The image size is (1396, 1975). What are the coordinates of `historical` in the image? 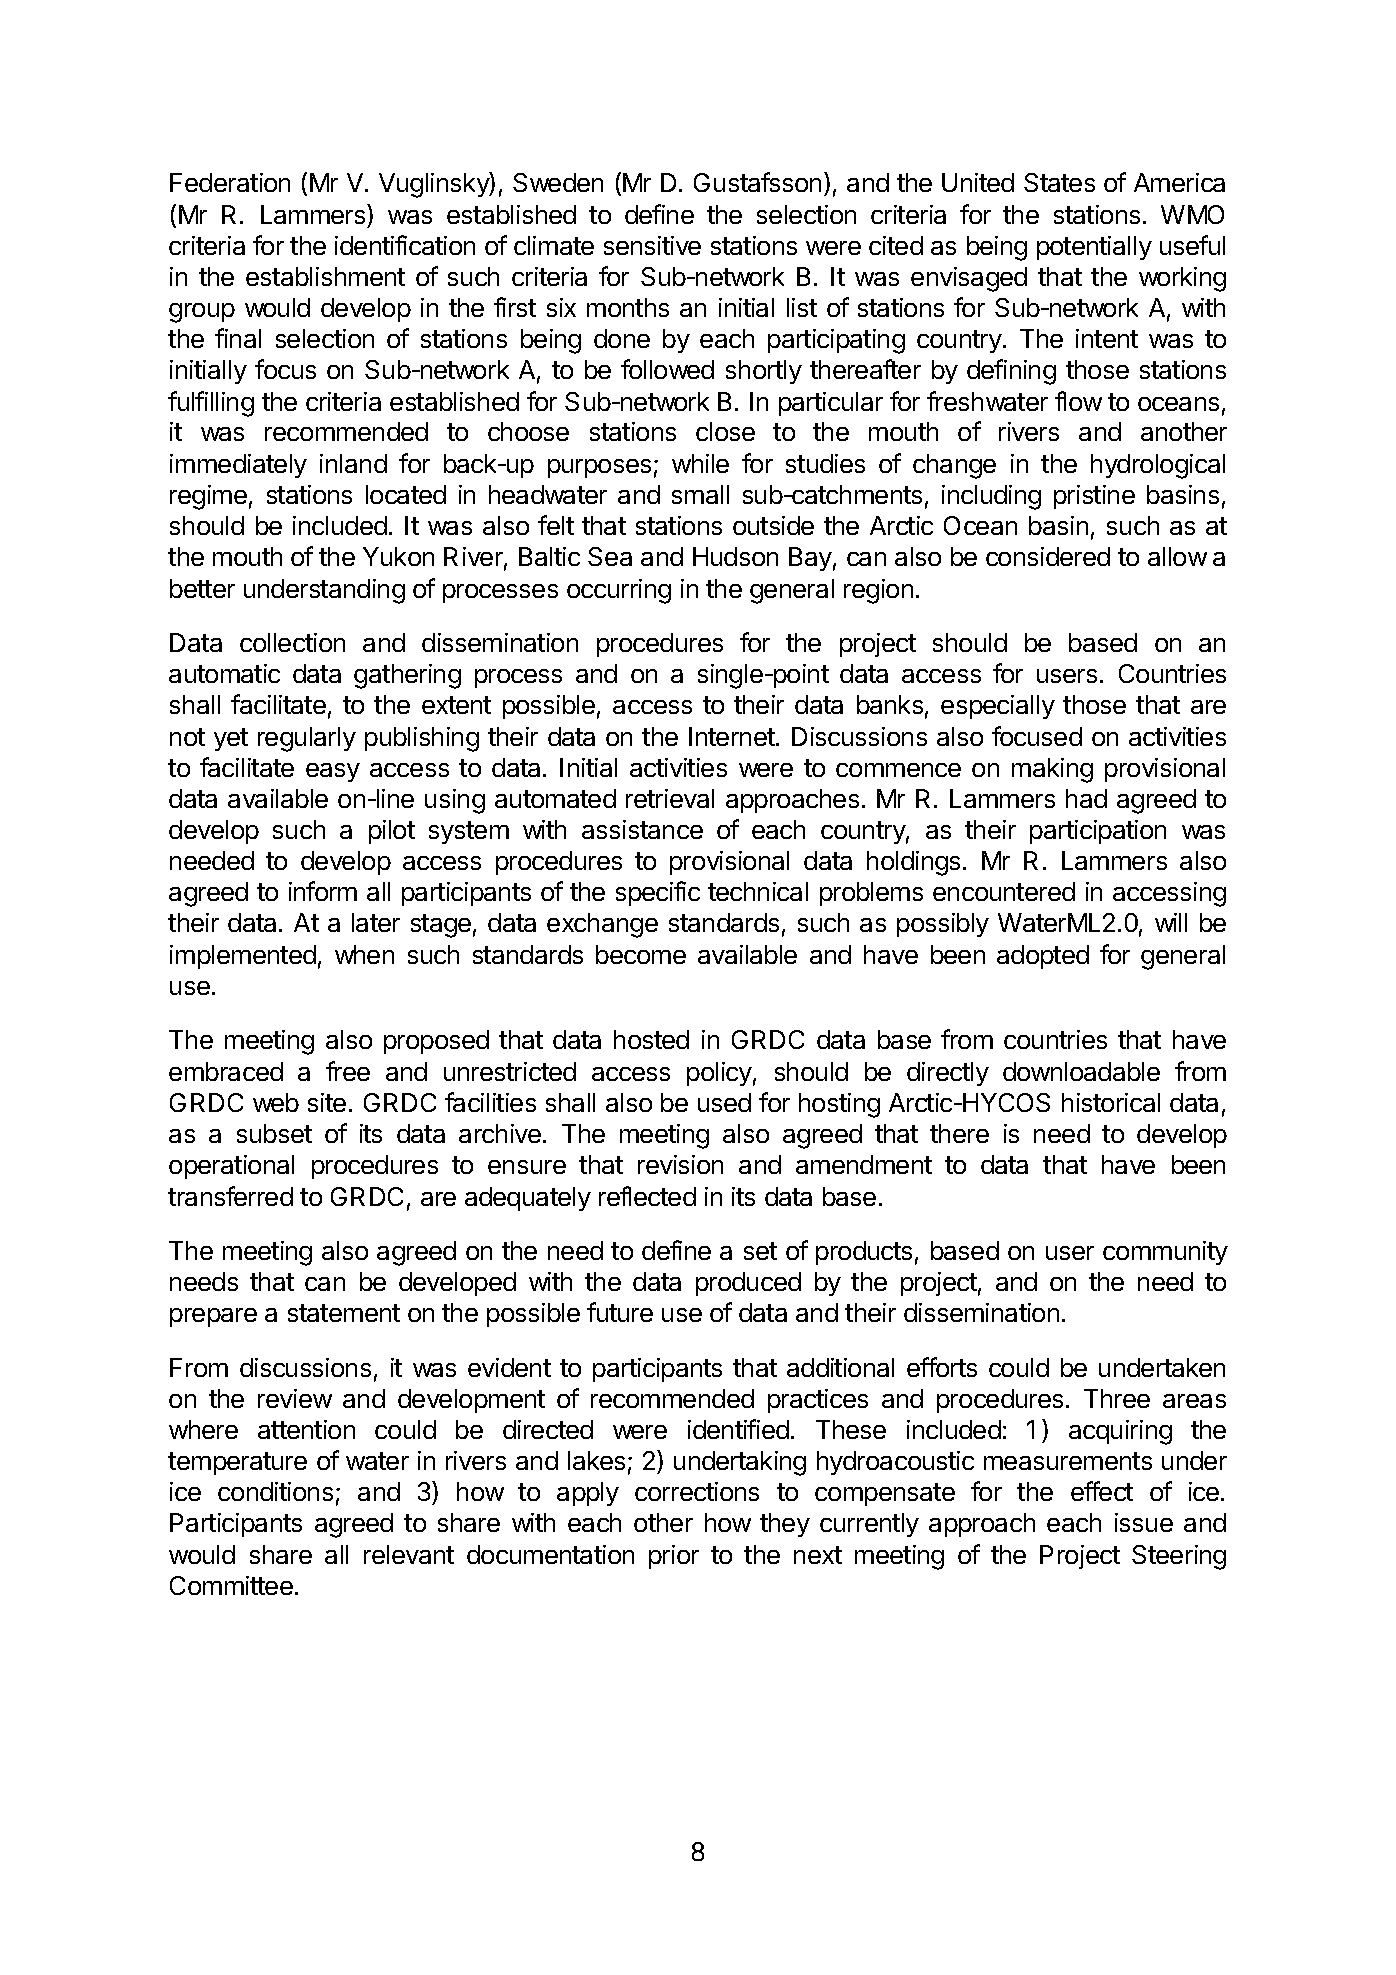 It's located at (1111, 1102).
